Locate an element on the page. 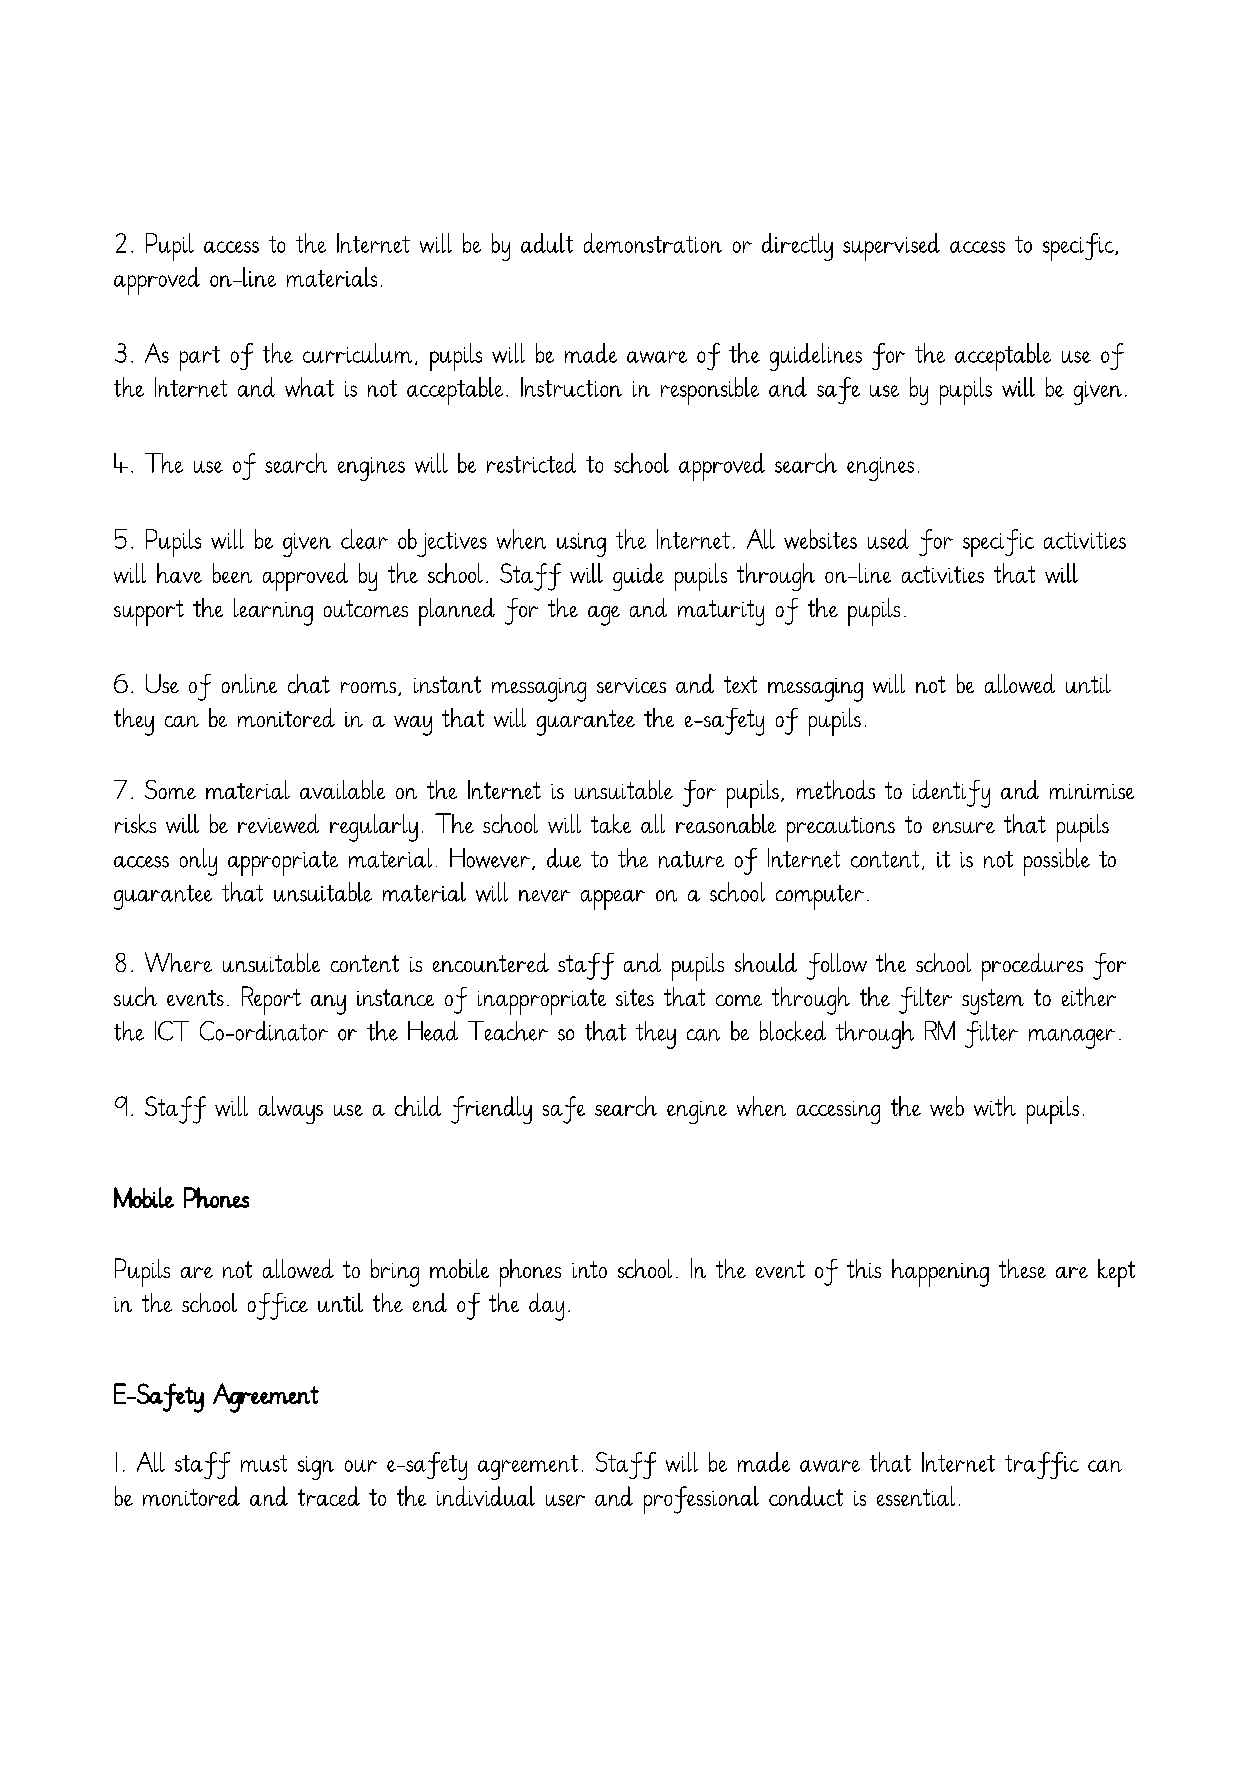  traffic is located at coordinates (1042, 1465).
